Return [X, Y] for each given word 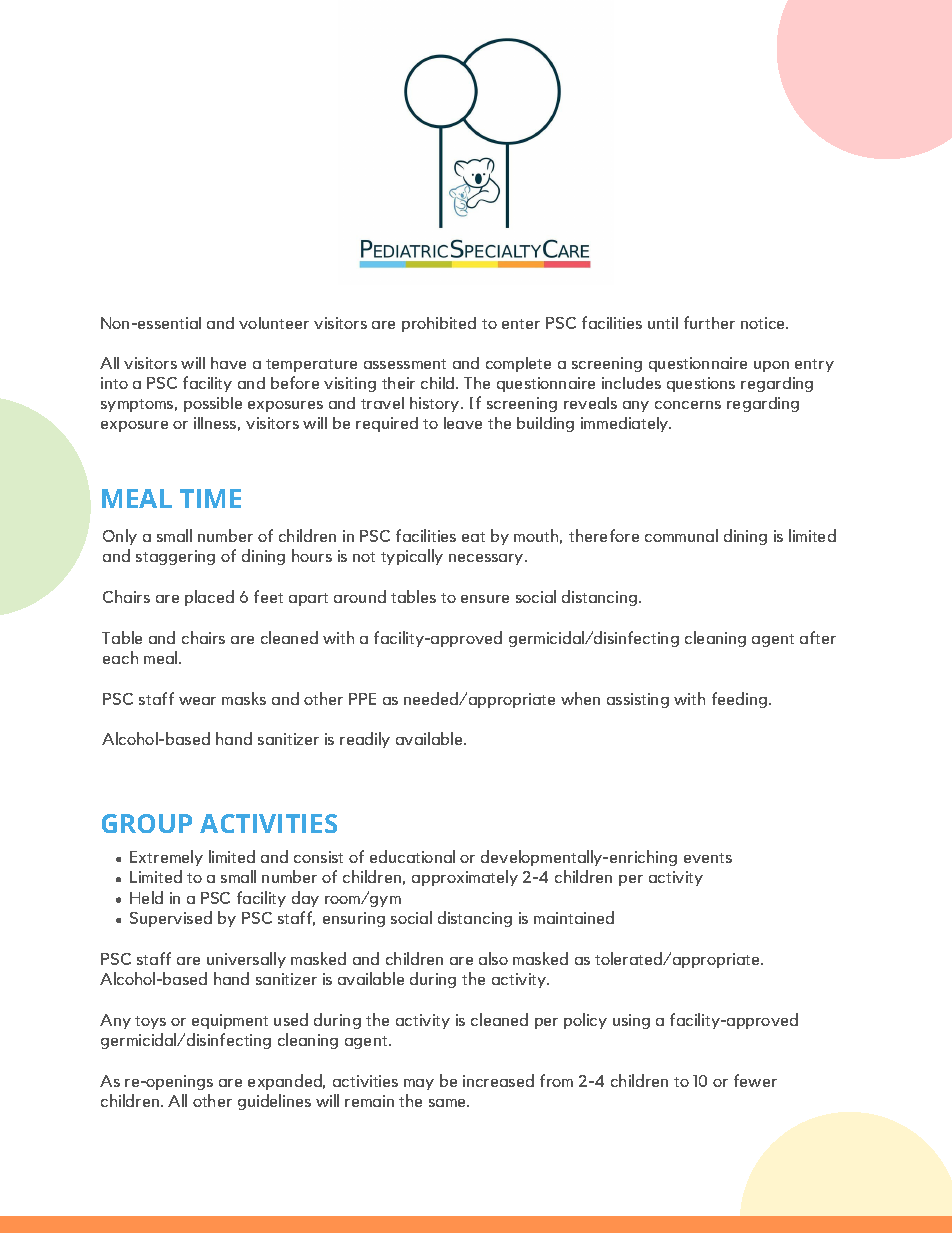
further [709, 322]
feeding [741, 700]
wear [197, 701]
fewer [755, 1080]
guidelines [274, 1102]
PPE [362, 699]
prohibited [439, 324]
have [228, 363]
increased [498, 1080]
